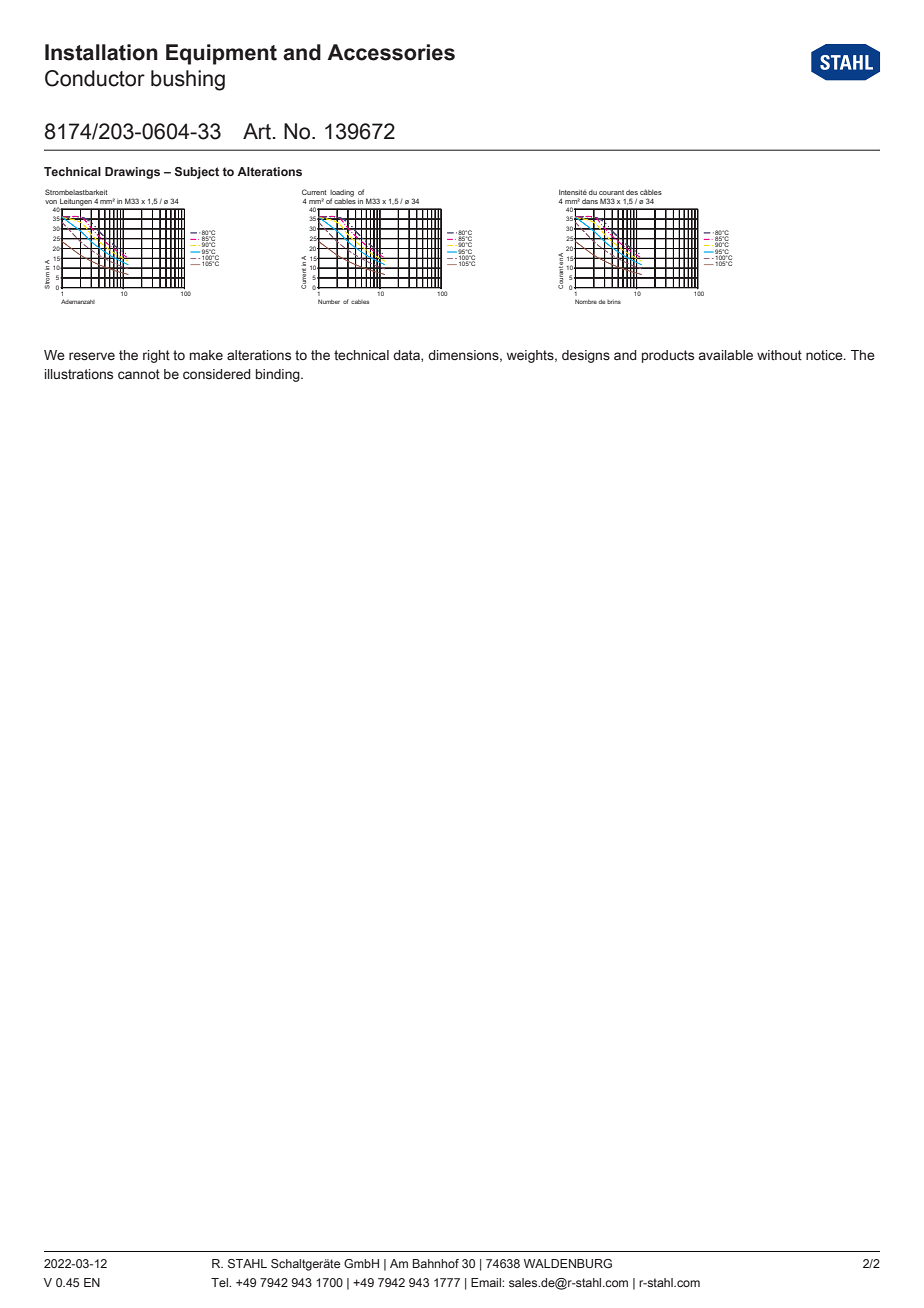  Describe the element at coordinates (407, 356) in the document. I see `data` at that location.
